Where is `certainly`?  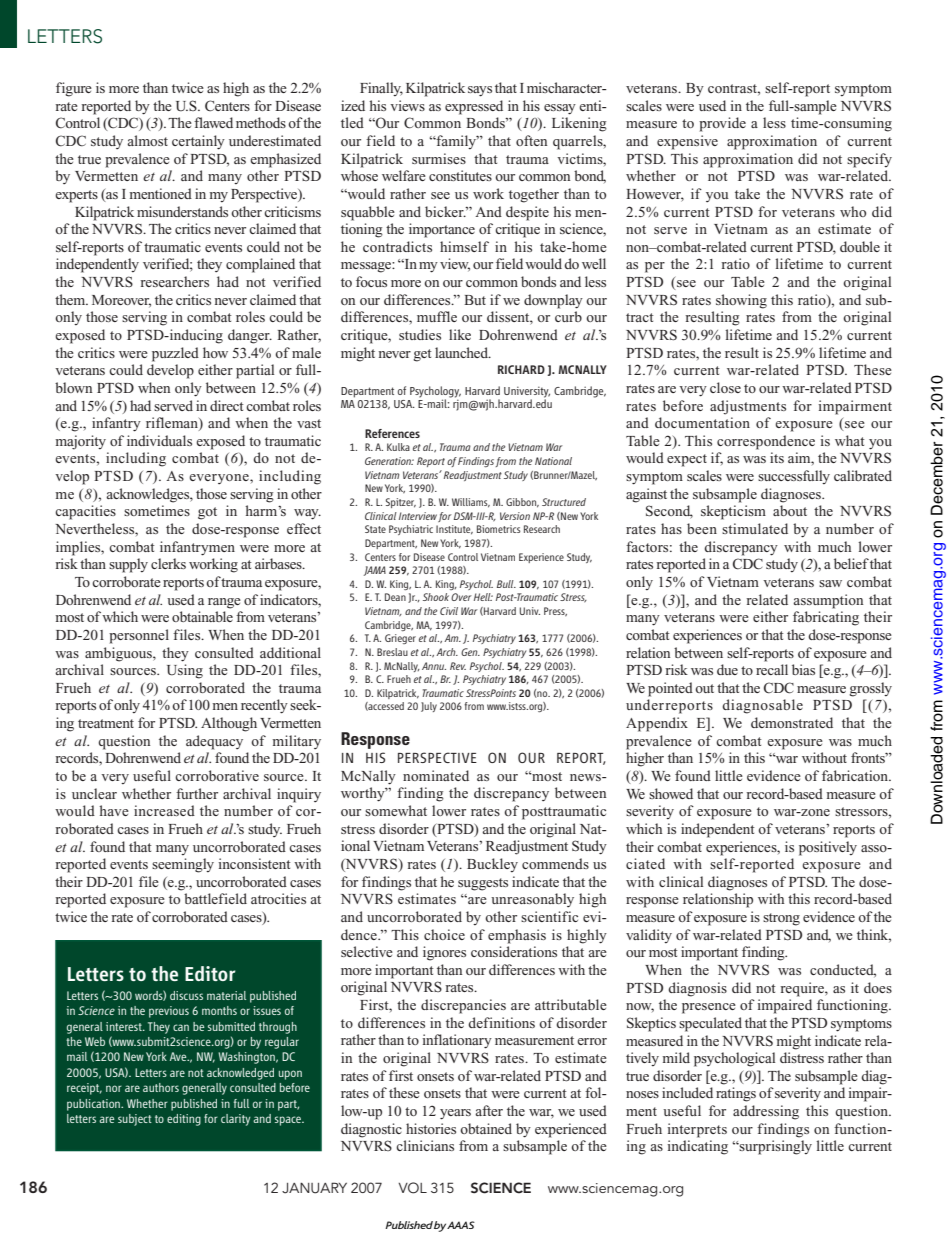
certainly is located at coordinates (198, 142).
